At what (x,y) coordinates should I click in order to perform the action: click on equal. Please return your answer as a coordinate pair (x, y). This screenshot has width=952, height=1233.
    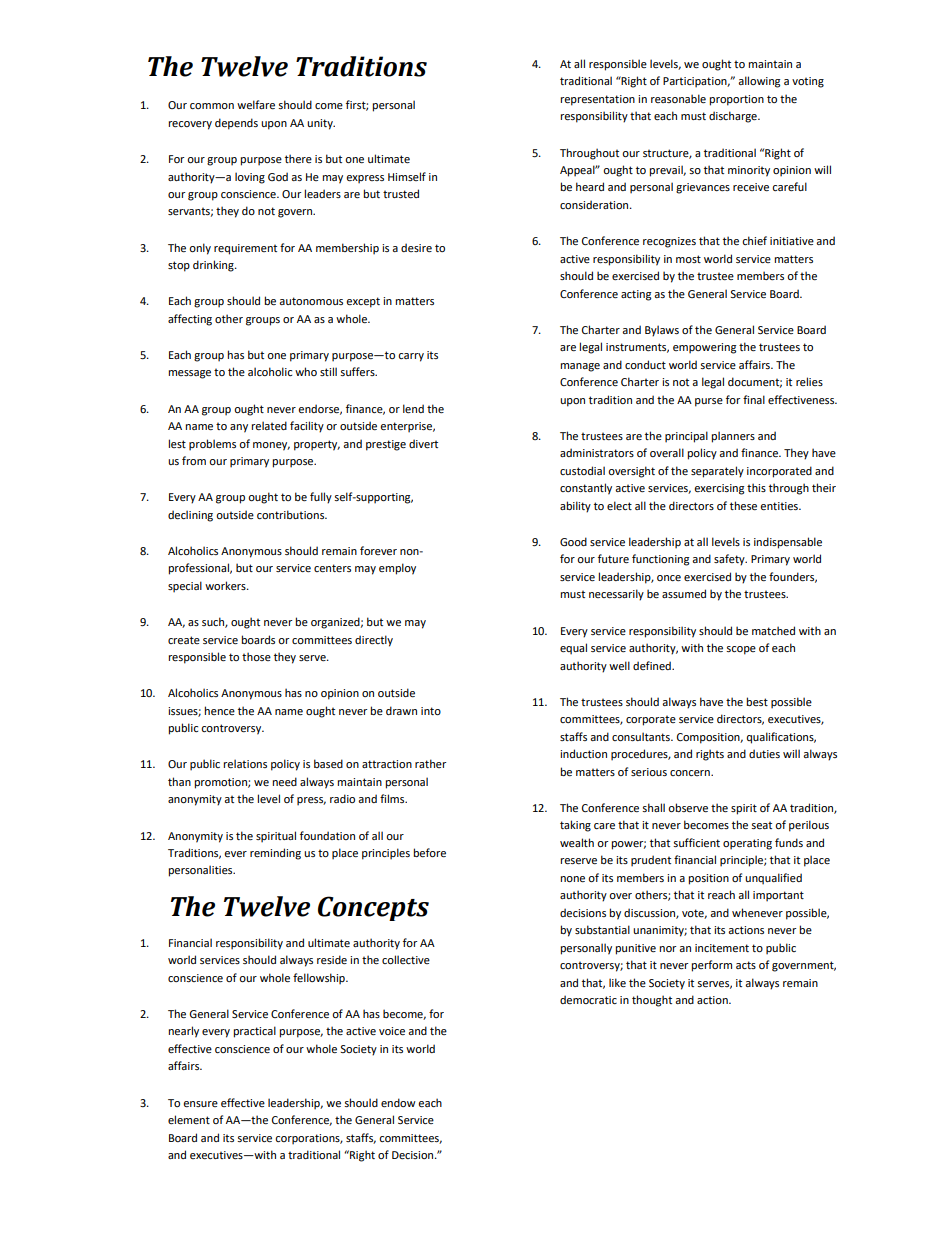
    Looking at the image, I should click on (573, 649).
